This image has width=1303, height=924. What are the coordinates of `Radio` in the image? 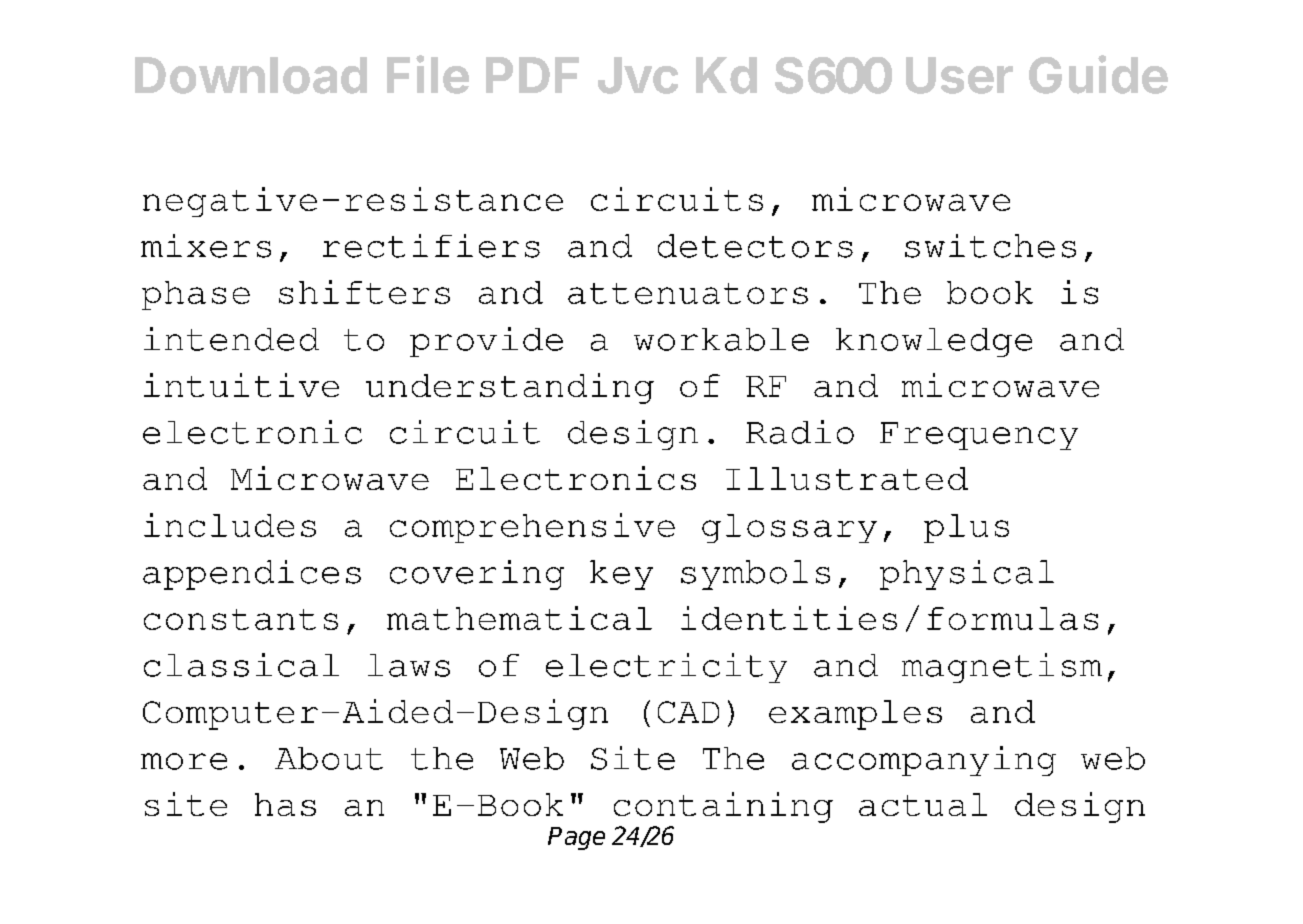 It's located at (800, 432).
